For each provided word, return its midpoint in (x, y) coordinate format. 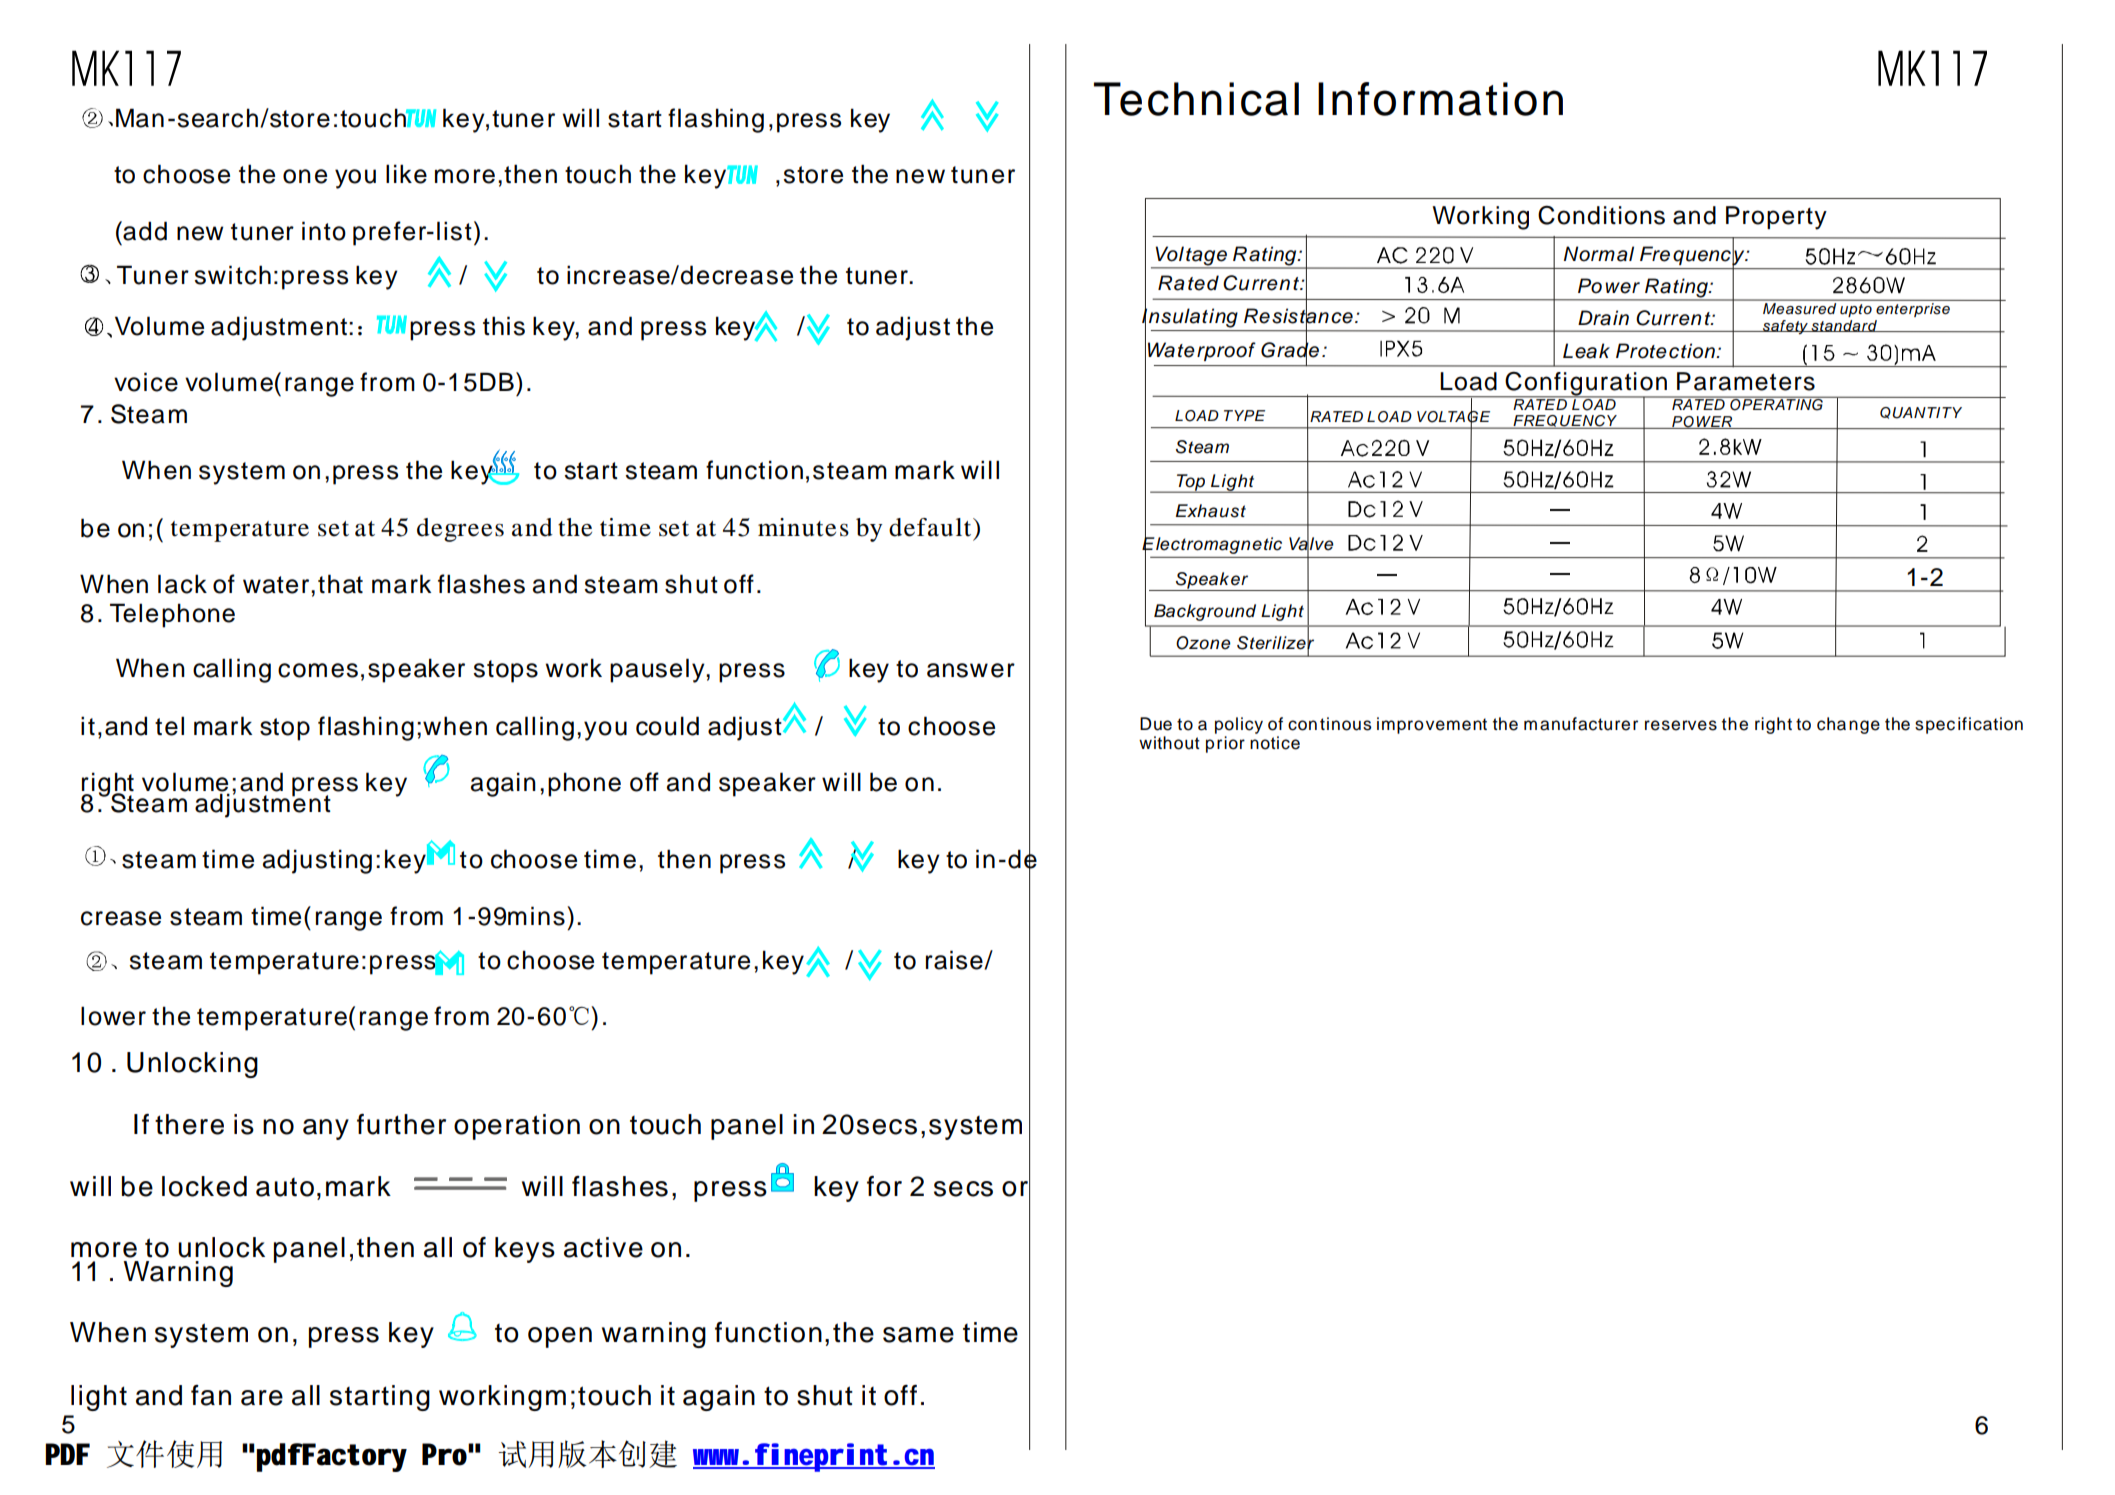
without (1169, 743)
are (262, 1398)
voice (146, 382)
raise (955, 960)
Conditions (1601, 215)
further (401, 1124)
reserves (1681, 725)
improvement (1432, 725)
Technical (1196, 99)
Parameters (1746, 381)
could (667, 726)
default (931, 527)
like (406, 174)
